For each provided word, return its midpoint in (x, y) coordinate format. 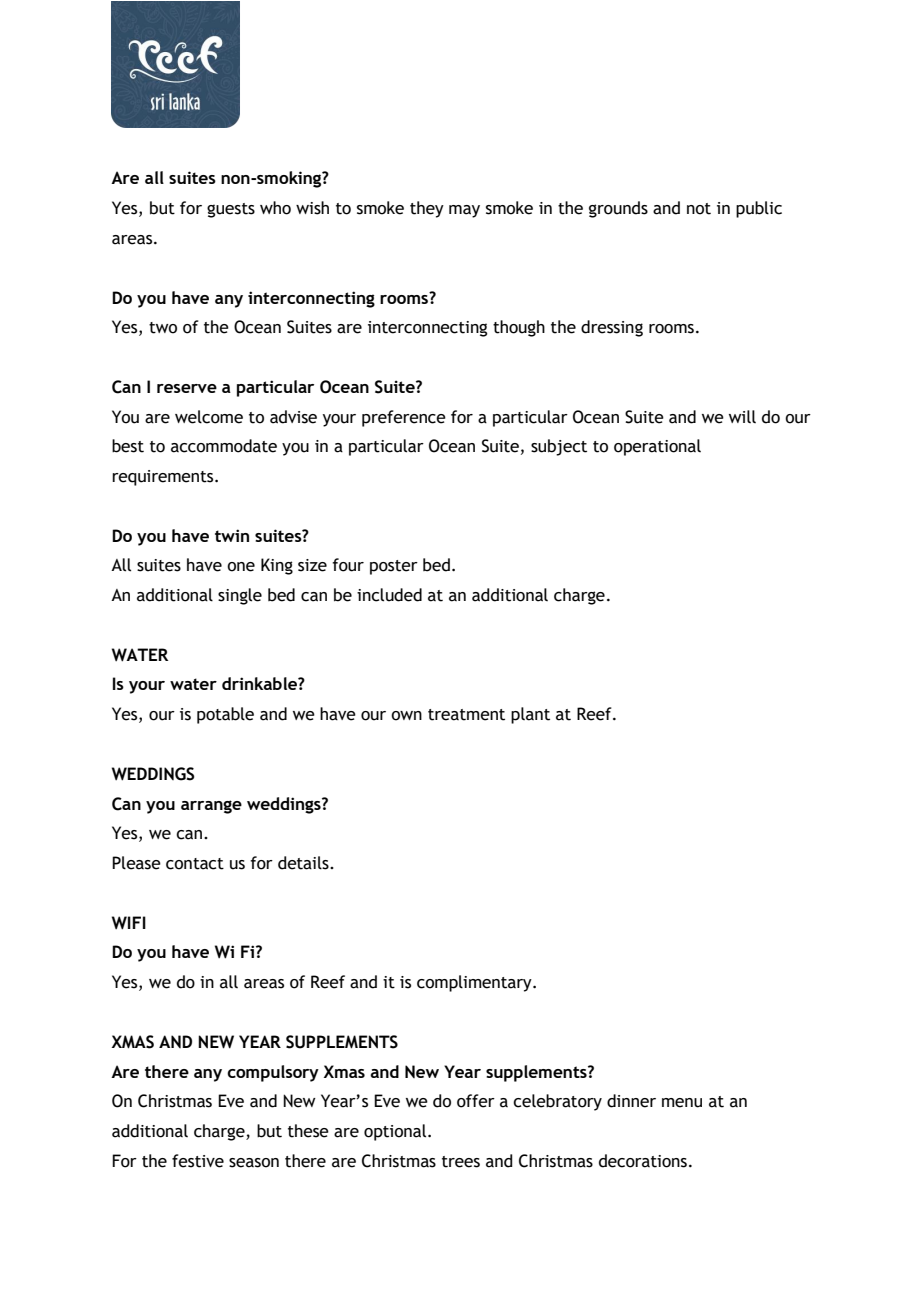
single (240, 596)
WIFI (129, 923)
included (389, 595)
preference (404, 418)
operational (657, 447)
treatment (466, 715)
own (406, 716)
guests (231, 210)
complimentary (475, 983)
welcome (209, 417)
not (699, 209)
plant (530, 715)
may (464, 211)
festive (198, 1161)
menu (682, 1103)
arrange (211, 807)
